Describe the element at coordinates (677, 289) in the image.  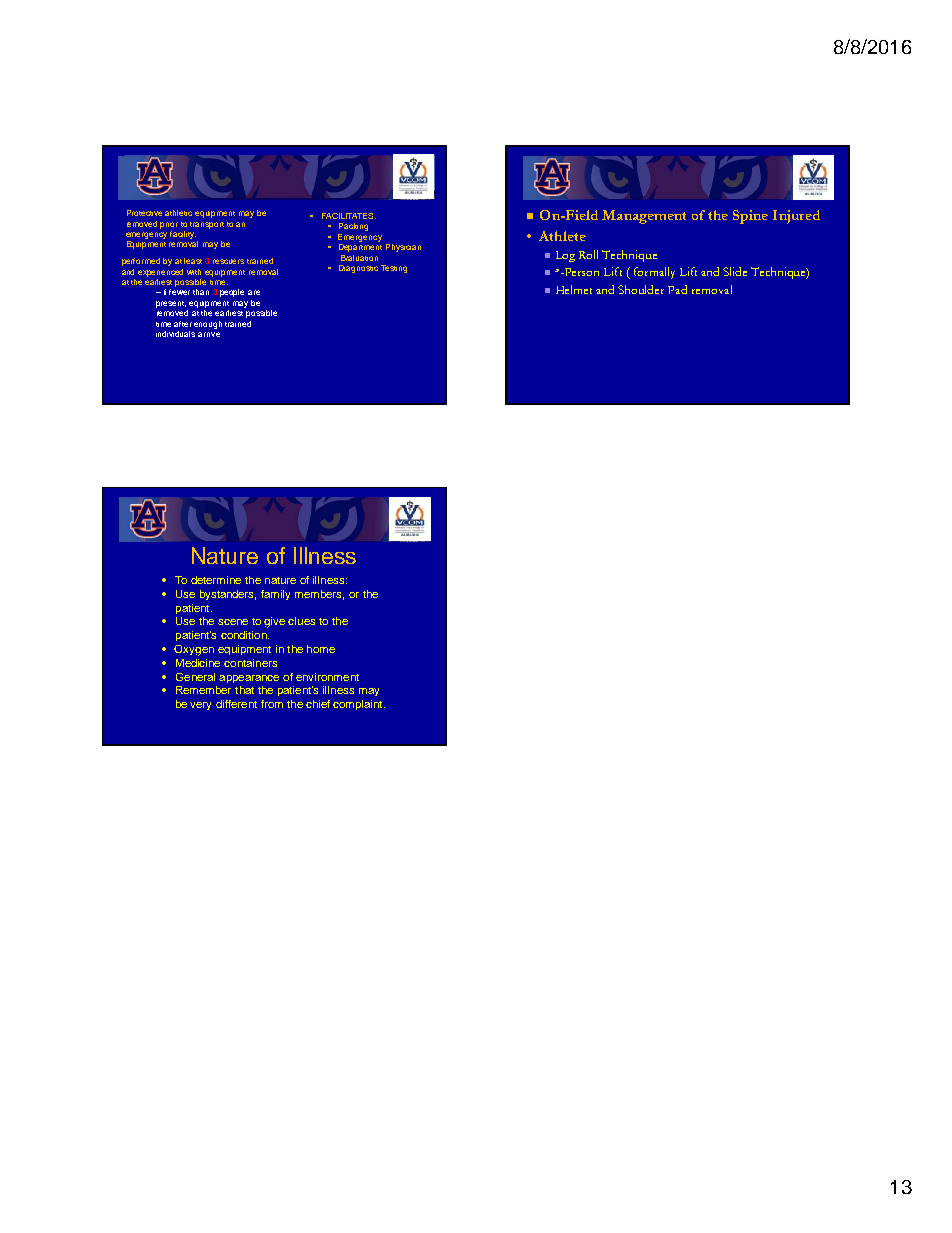
I see `Pad` at that location.
